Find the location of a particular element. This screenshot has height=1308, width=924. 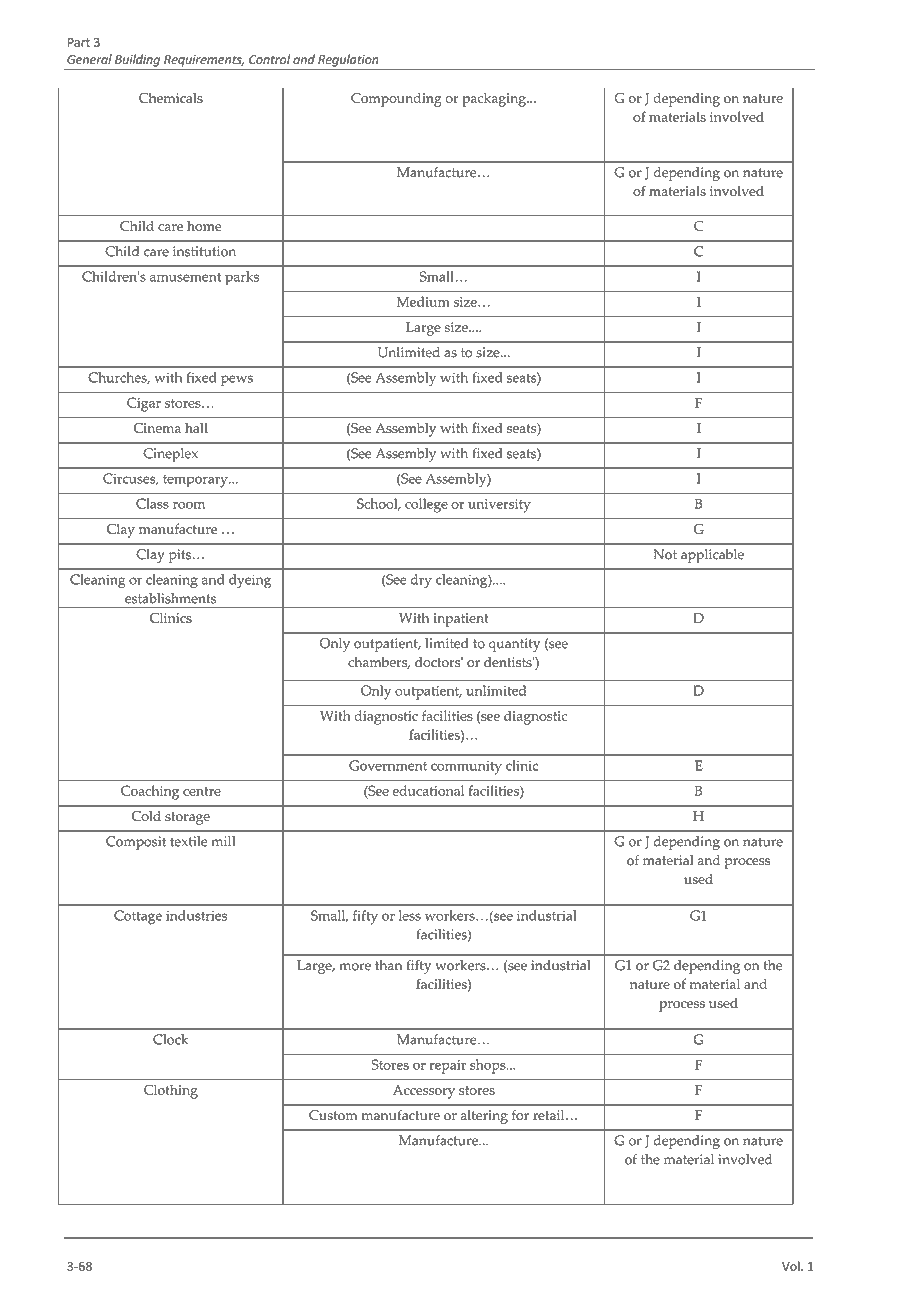

Building is located at coordinates (137, 60).
